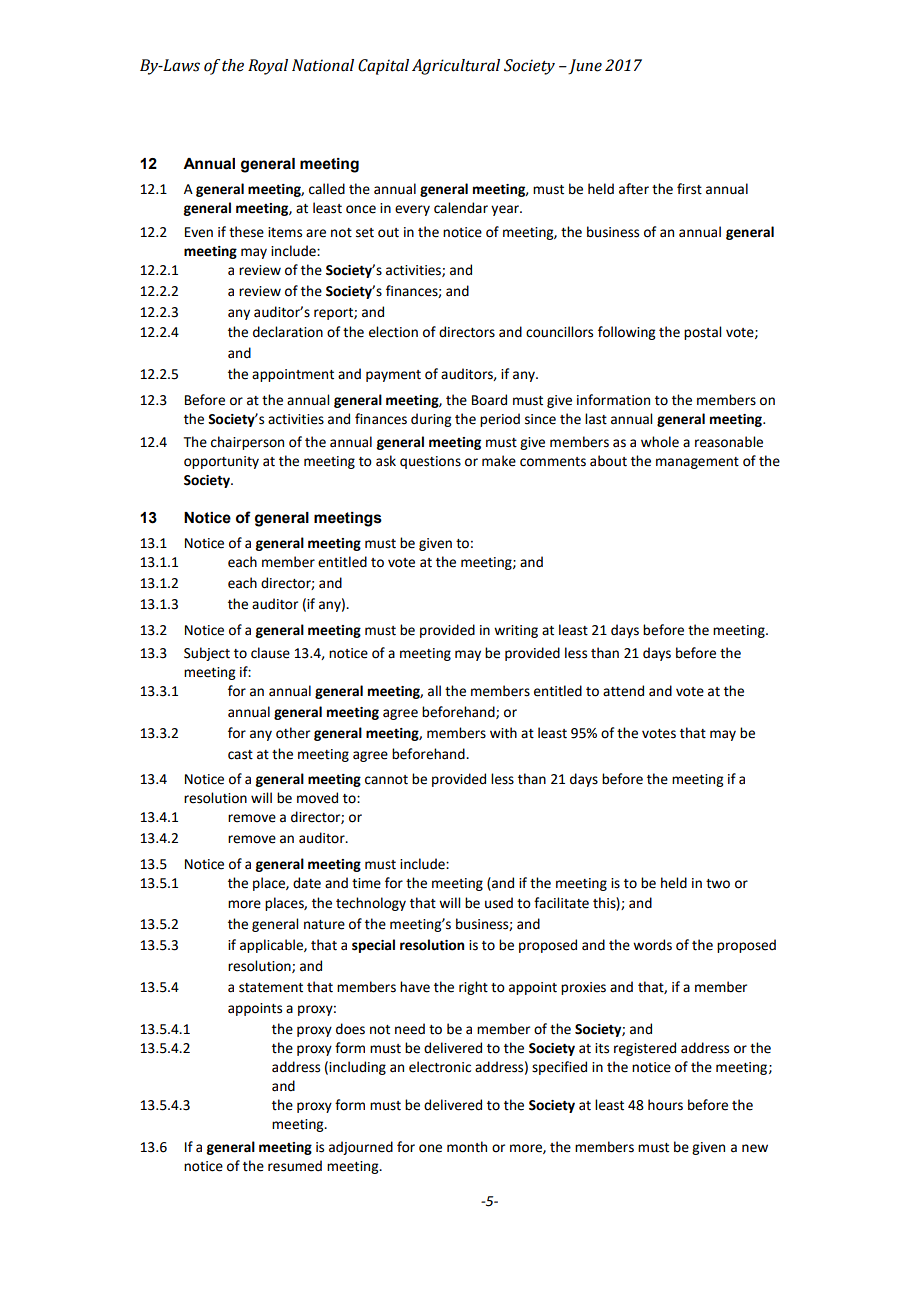 This screenshot has width=924, height=1309. What do you see at coordinates (295, 1166) in the screenshot?
I see `resumed` at bounding box center [295, 1166].
